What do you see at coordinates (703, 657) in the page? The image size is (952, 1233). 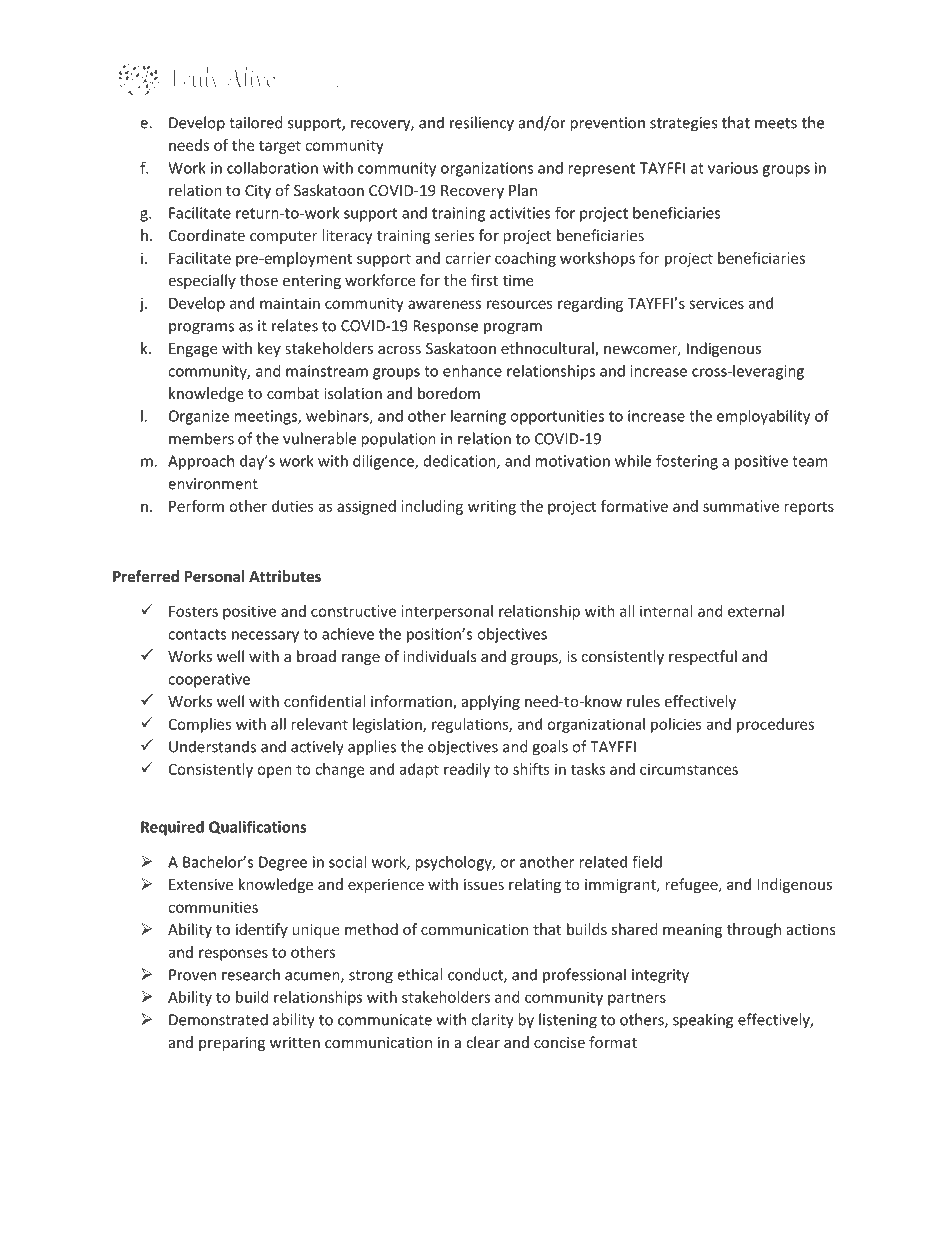 I see `respectful` at bounding box center [703, 657].
